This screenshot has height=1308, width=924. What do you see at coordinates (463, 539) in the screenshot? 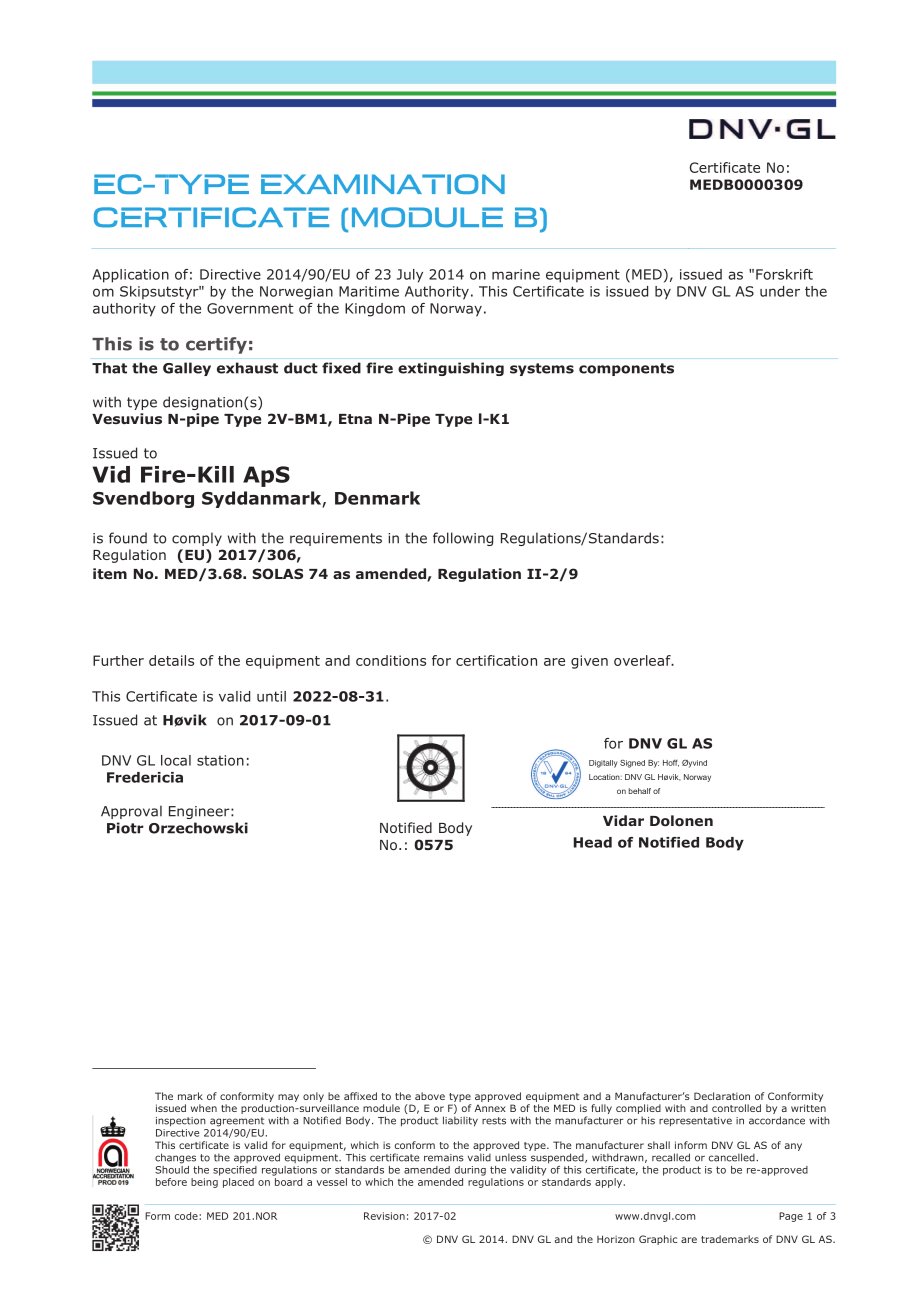
I see `following` at bounding box center [463, 539].
